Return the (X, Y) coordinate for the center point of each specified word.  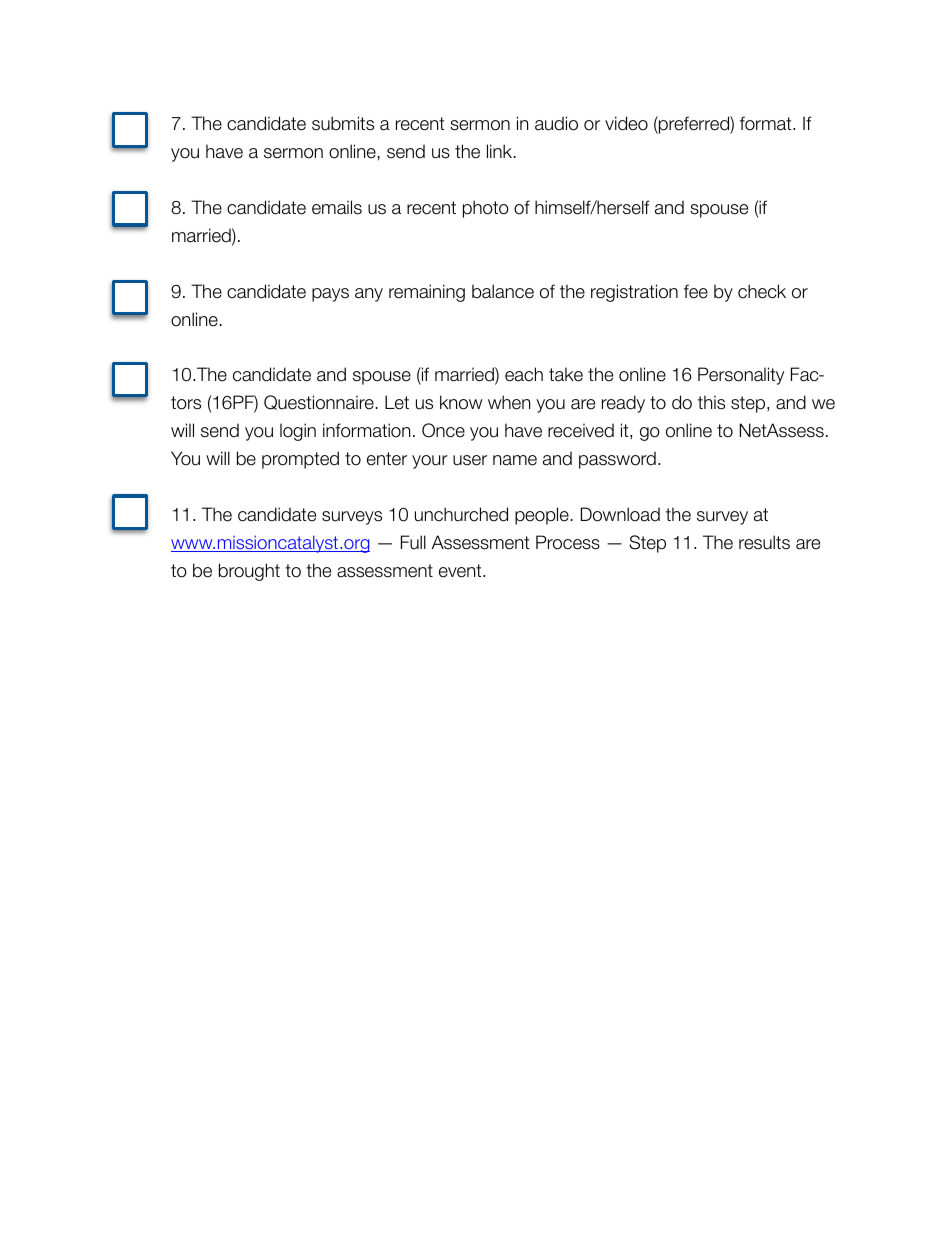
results (764, 542)
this (711, 402)
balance (503, 291)
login (298, 432)
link (501, 151)
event (461, 571)
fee (696, 291)
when (509, 402)
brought (249, 572)
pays (330, 295)
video (626, 123)
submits (343, 123)
